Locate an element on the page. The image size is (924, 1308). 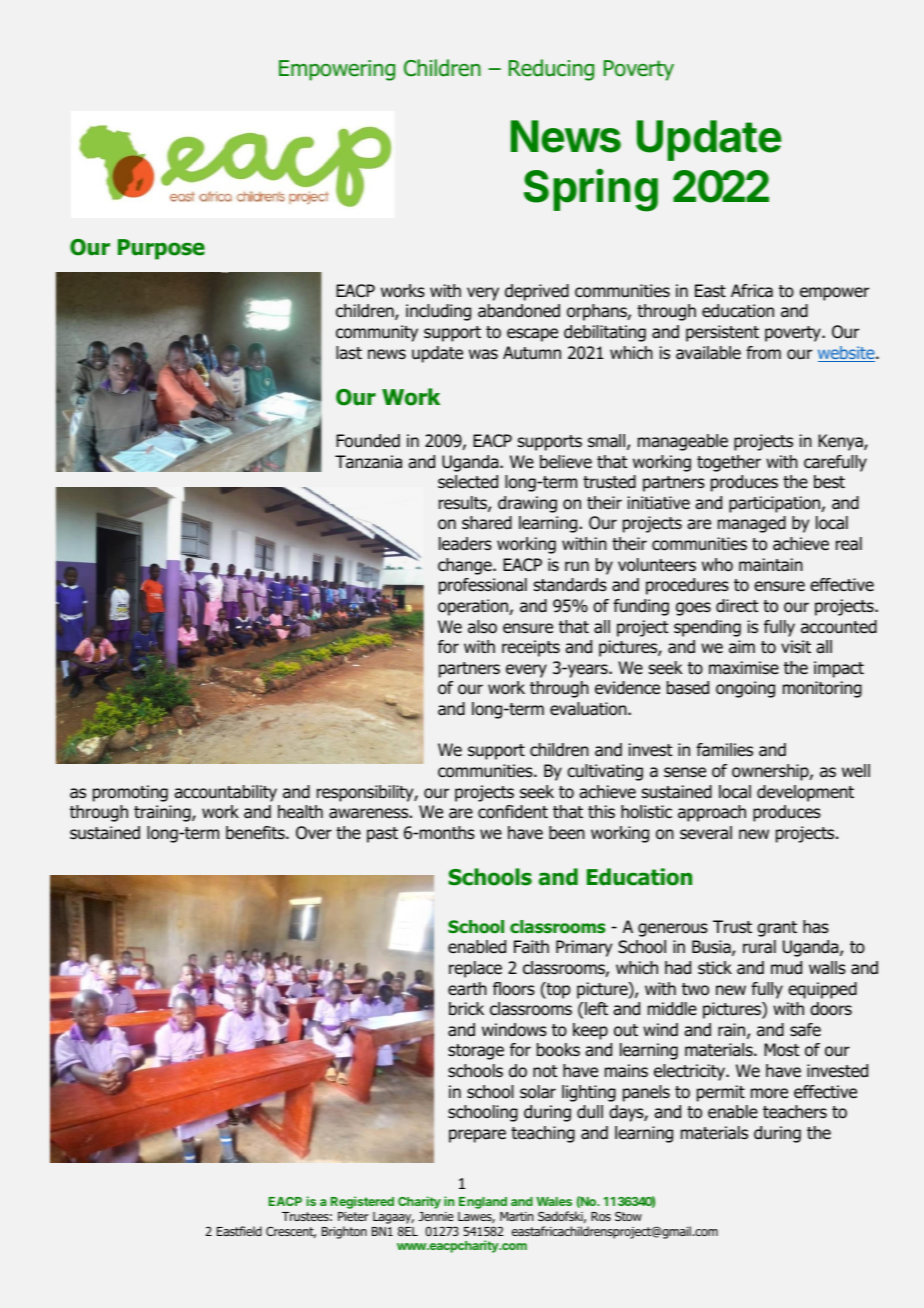
from is located at coordinates (763, 353).
